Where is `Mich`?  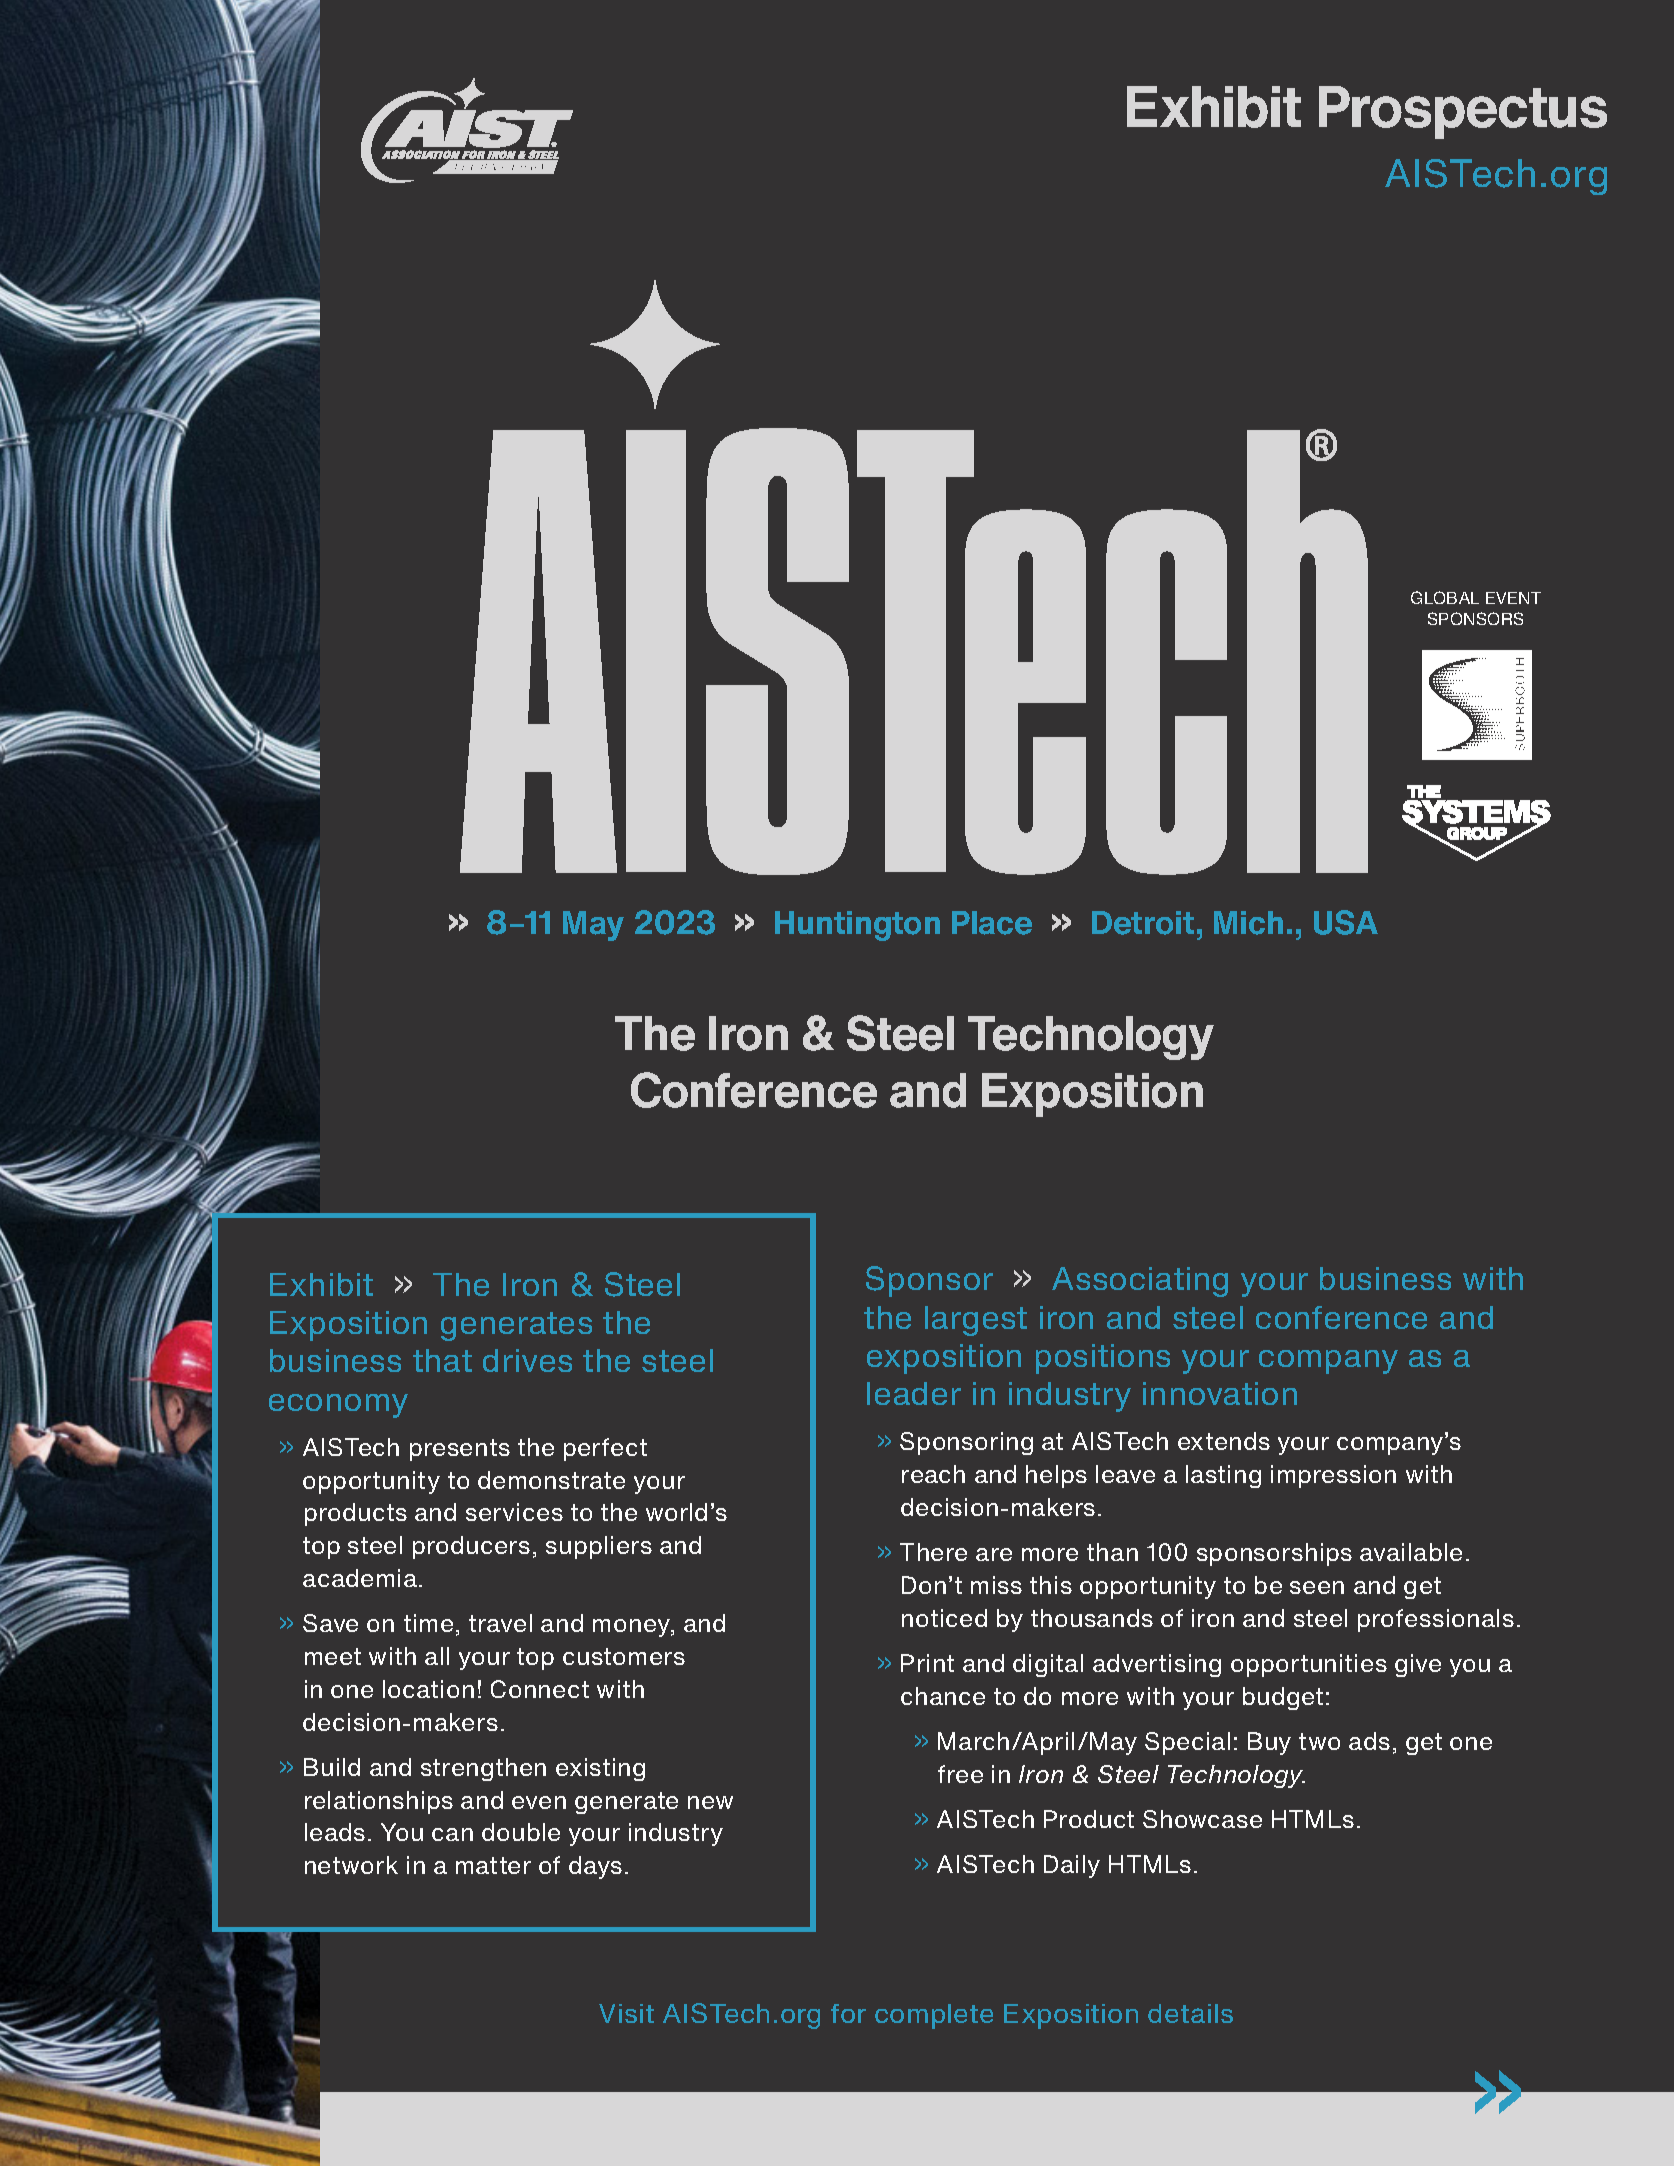 Mich is located at coordinates (1248, 923).
